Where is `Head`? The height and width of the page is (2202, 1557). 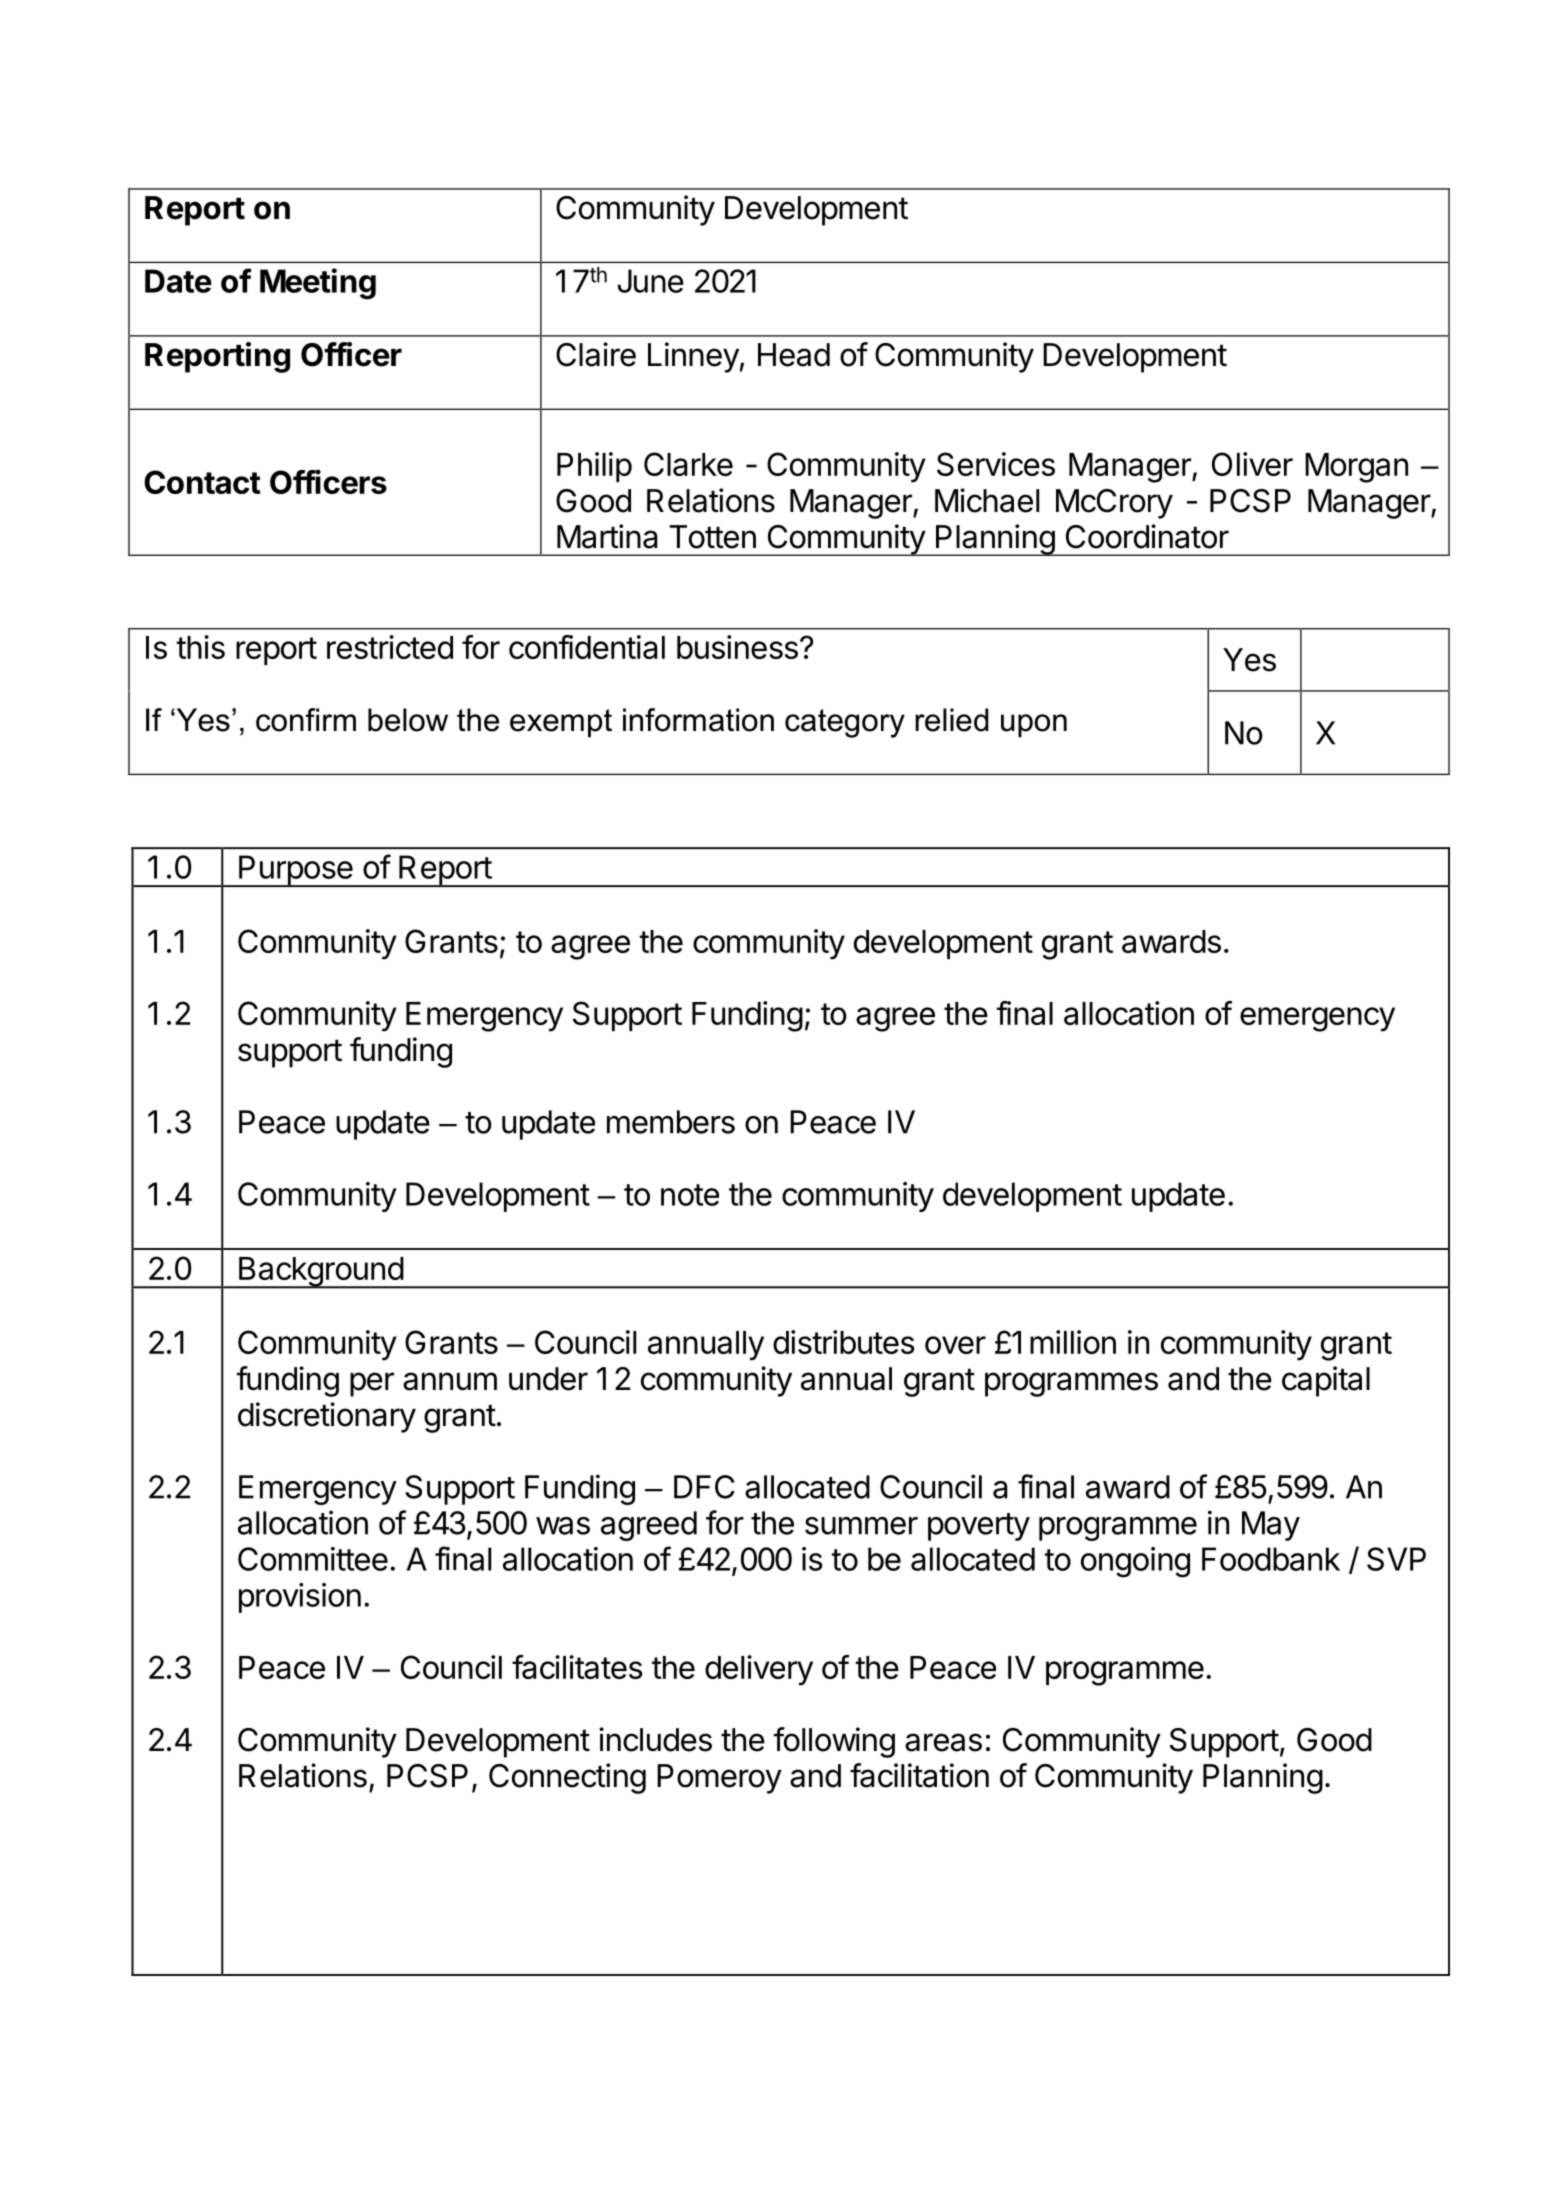 Head is located at coordinates (794, 355).
